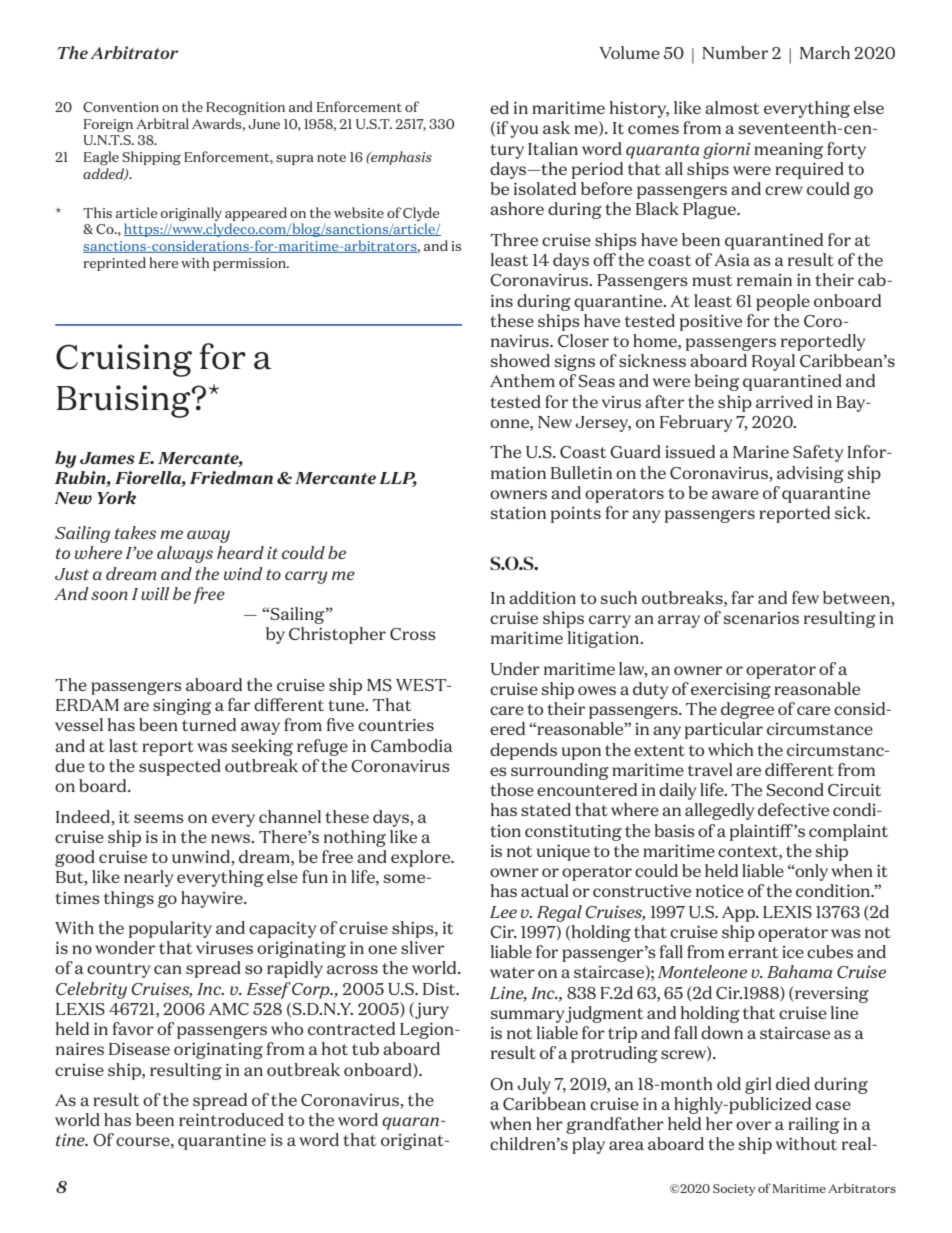  Describe the element at coordinates (524, 131) in the screenshot. I see `you` at that location.
